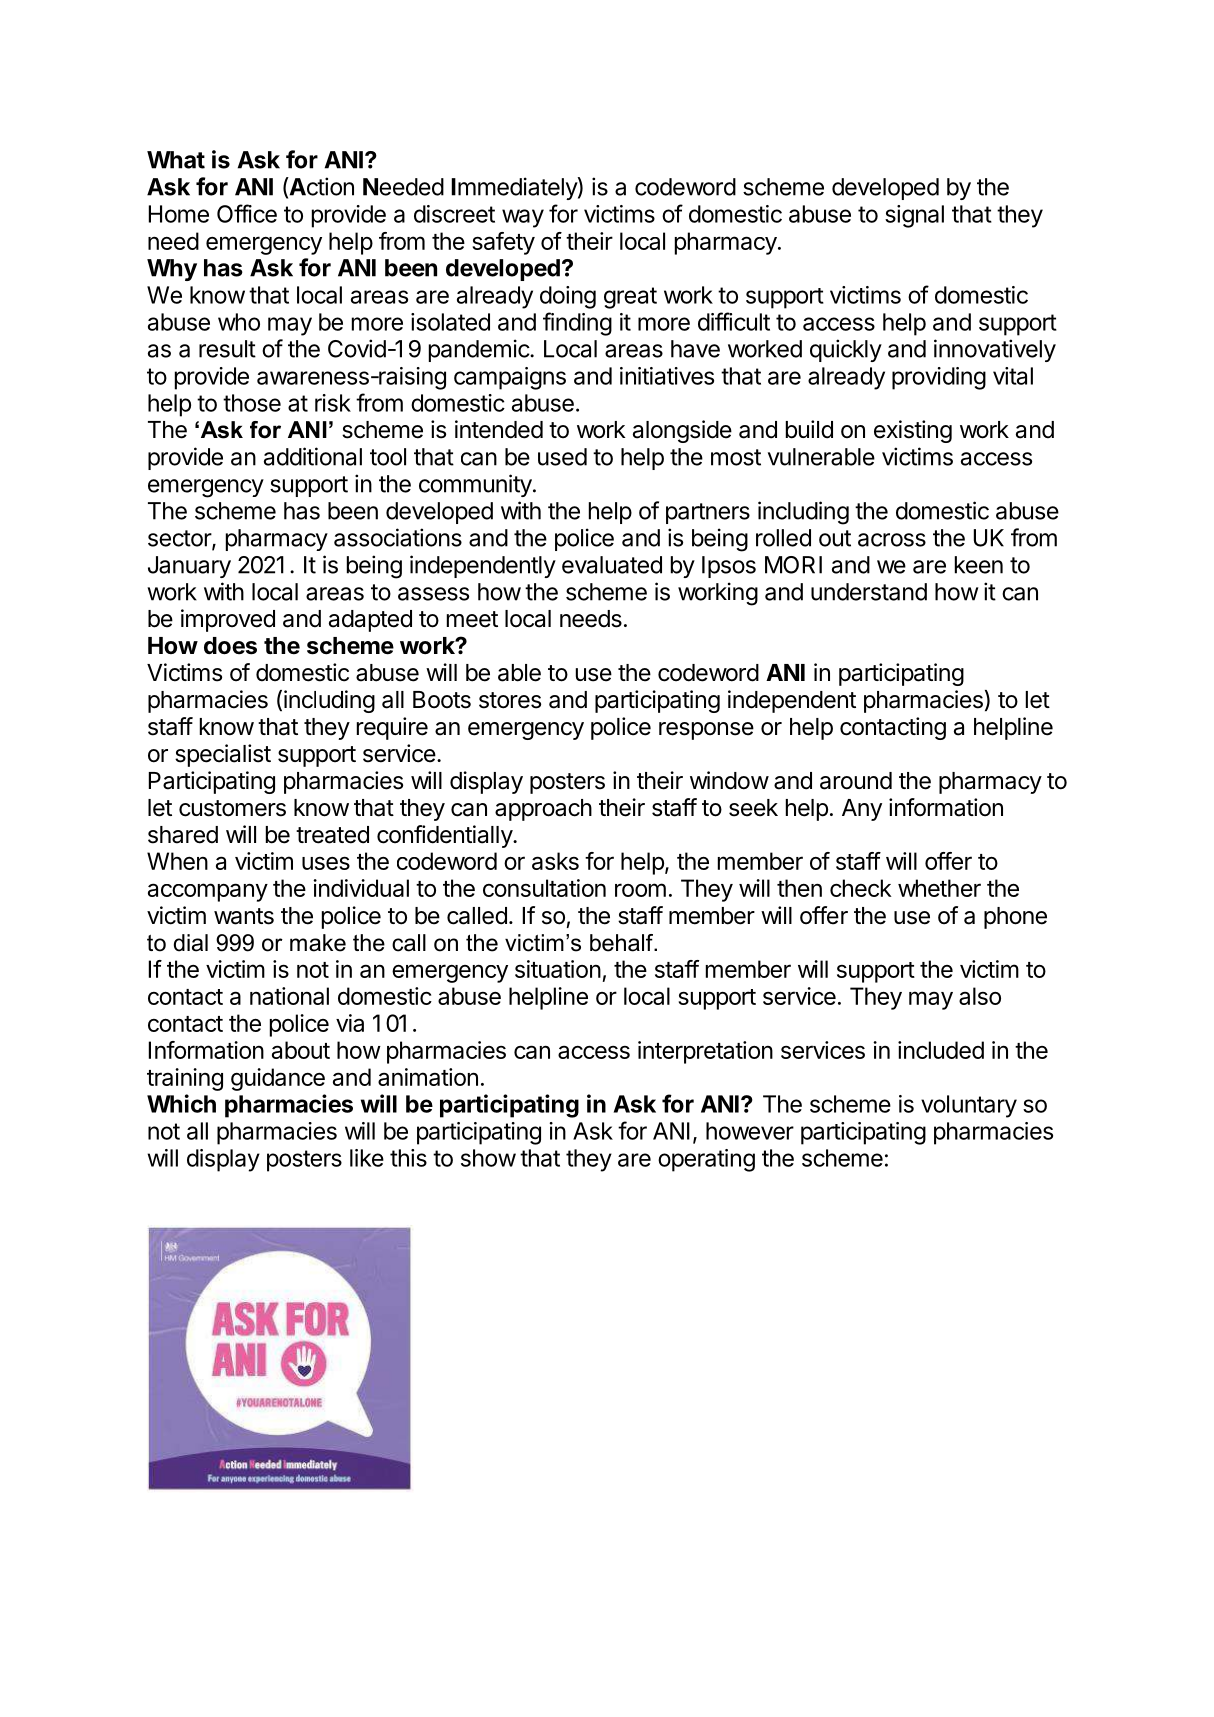  What do you see at coordinates (523, 218) in the image?
I see `way` at bounding box center [523, 218].
